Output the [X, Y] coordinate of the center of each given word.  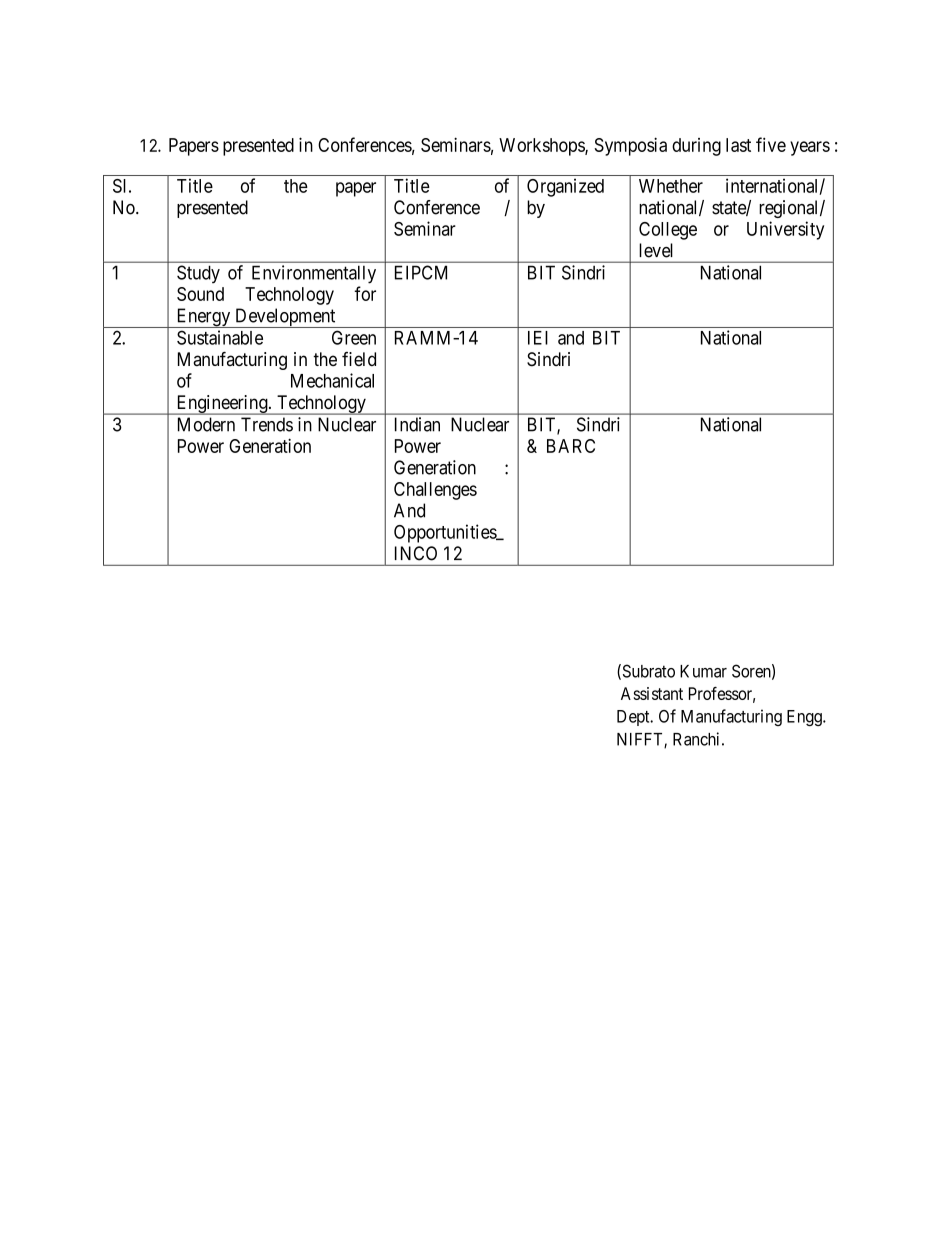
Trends [267, 424]
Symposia [630, 146]
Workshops [542, 147]
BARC [571, 446]
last [738, 145]
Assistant [652, 693]
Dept [634, 718]
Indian [417, 424]
